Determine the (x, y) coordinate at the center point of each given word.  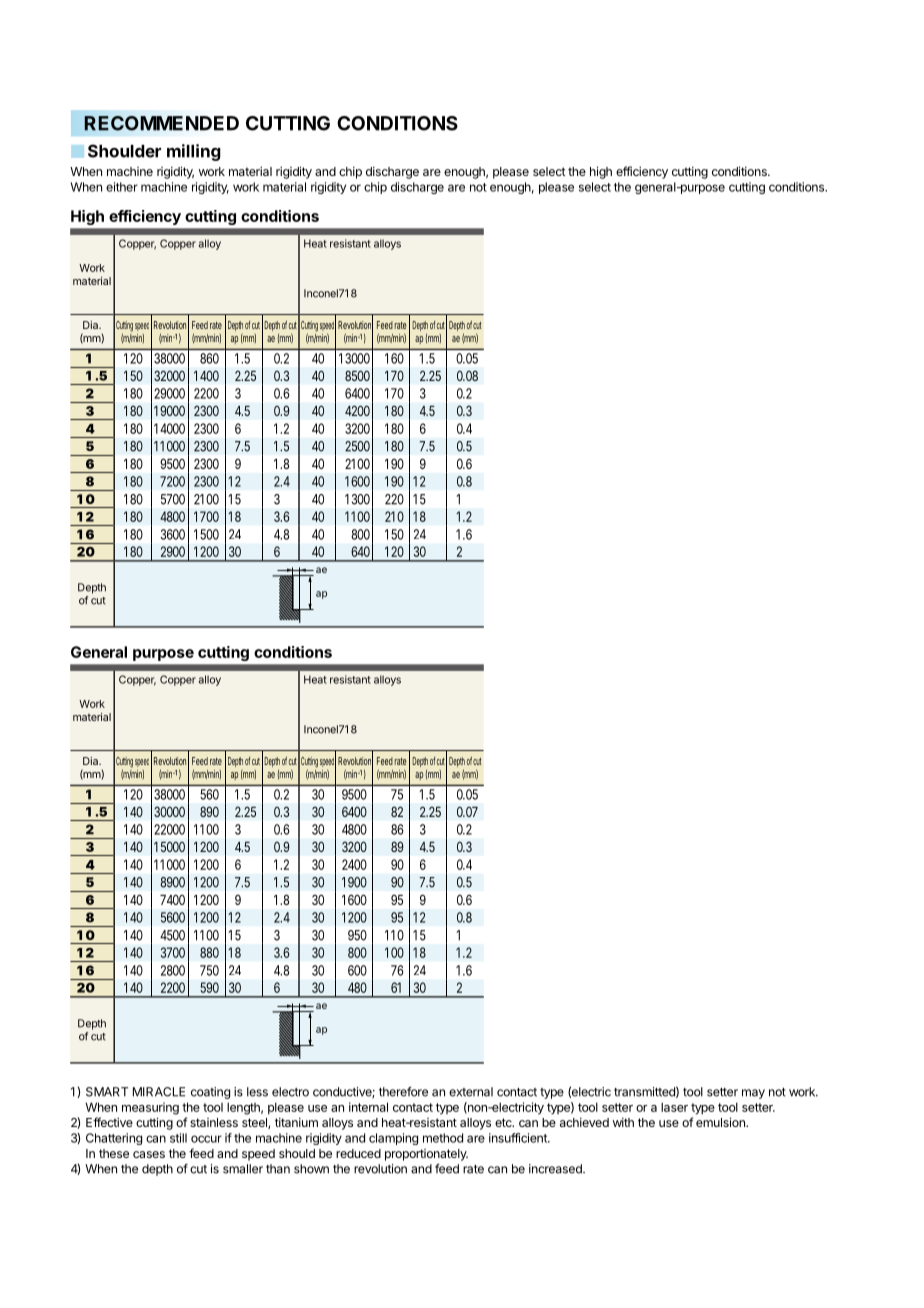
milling (194, 152)
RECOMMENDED (161, 123)
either (122, 187)
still (178, 1138)
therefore (403, 1092)
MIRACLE (159, 1092)
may (753, 1094)
